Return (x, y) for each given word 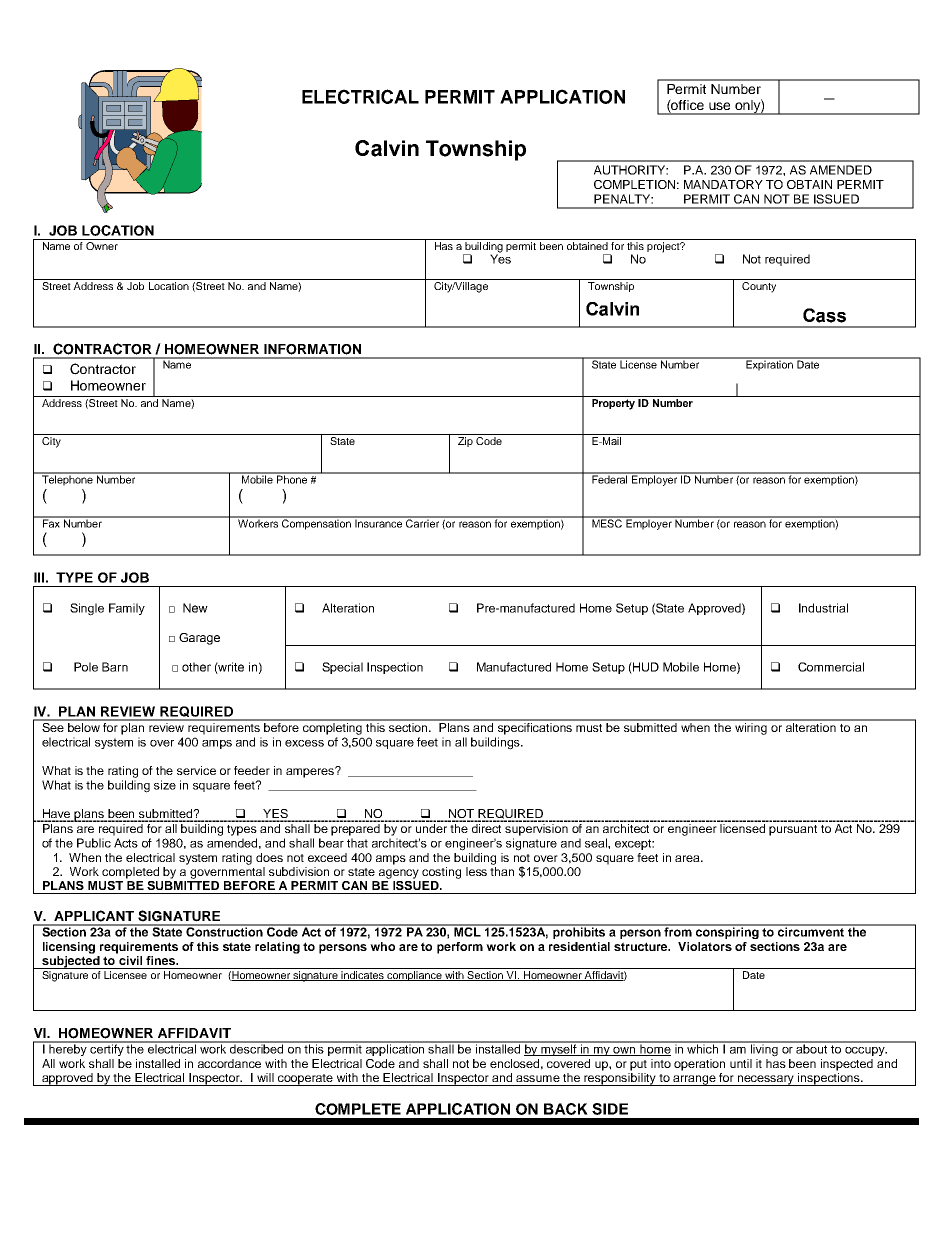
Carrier (422, 522)
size (165, 785)
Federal (610, 478)
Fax (51, 522)
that (357, 843)
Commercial (831, 667)
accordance (229, 1063)
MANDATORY (723, 184)
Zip (465, 442)
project (664, 247)
